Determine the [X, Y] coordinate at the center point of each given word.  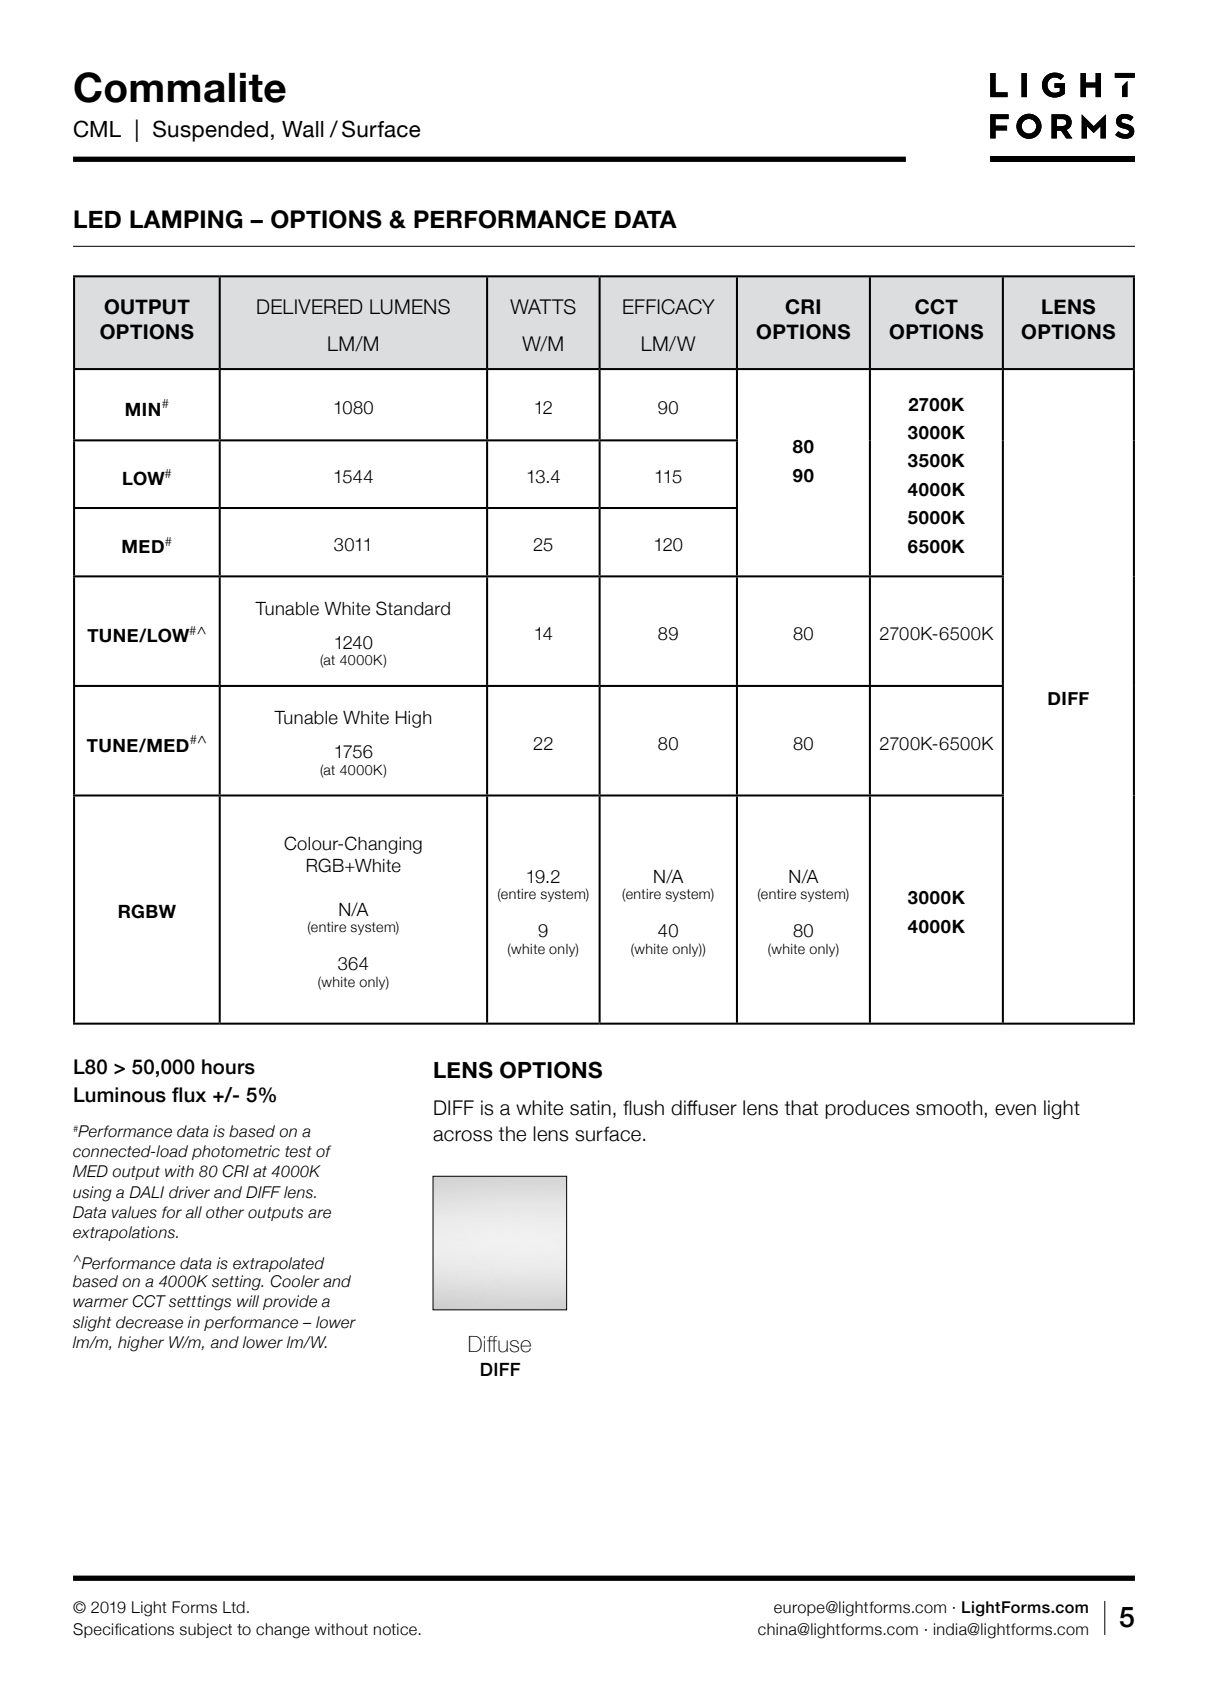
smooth [949, 1108]
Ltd [234, 1607]
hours [228, 1067]
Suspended [210, 131]
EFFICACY [669, 307]
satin [590, 1108]
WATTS [543, 307]
